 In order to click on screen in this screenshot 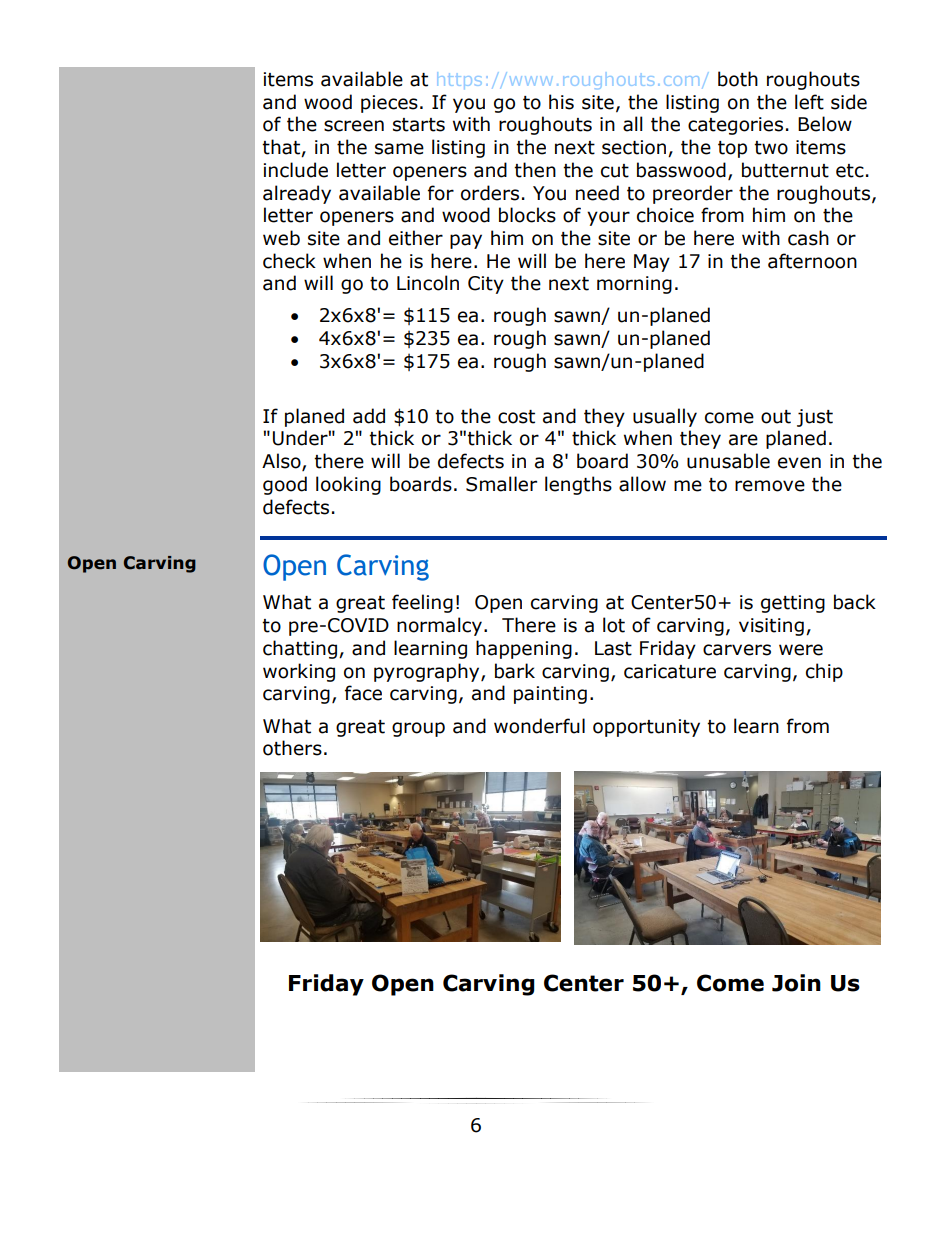, I will do `click(354, 126)`.
